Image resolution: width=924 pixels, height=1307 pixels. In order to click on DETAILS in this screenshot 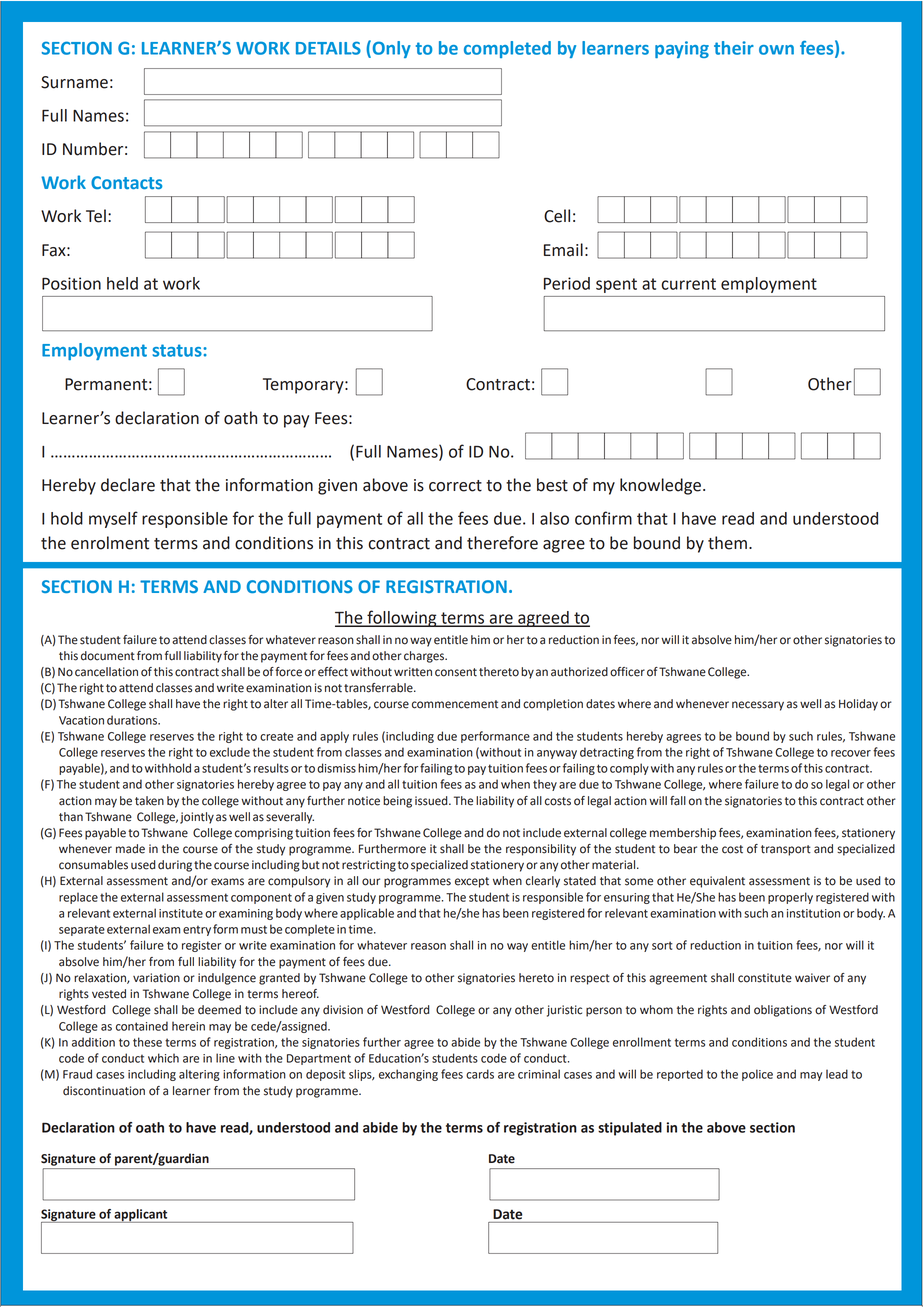, I will do `click(328, 48)`.
